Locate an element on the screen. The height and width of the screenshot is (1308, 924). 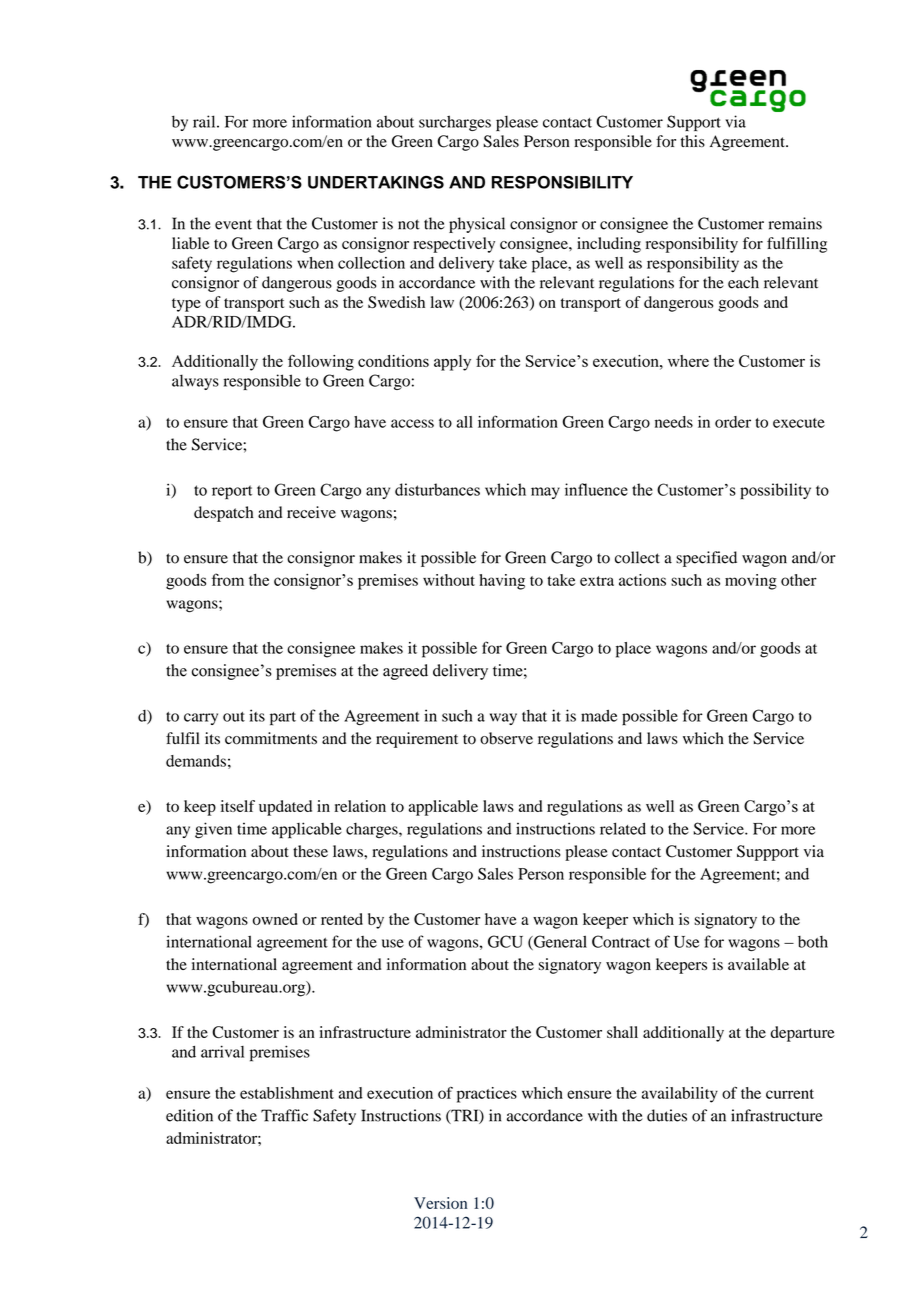
commitments is located at coordinates (271, 738).
